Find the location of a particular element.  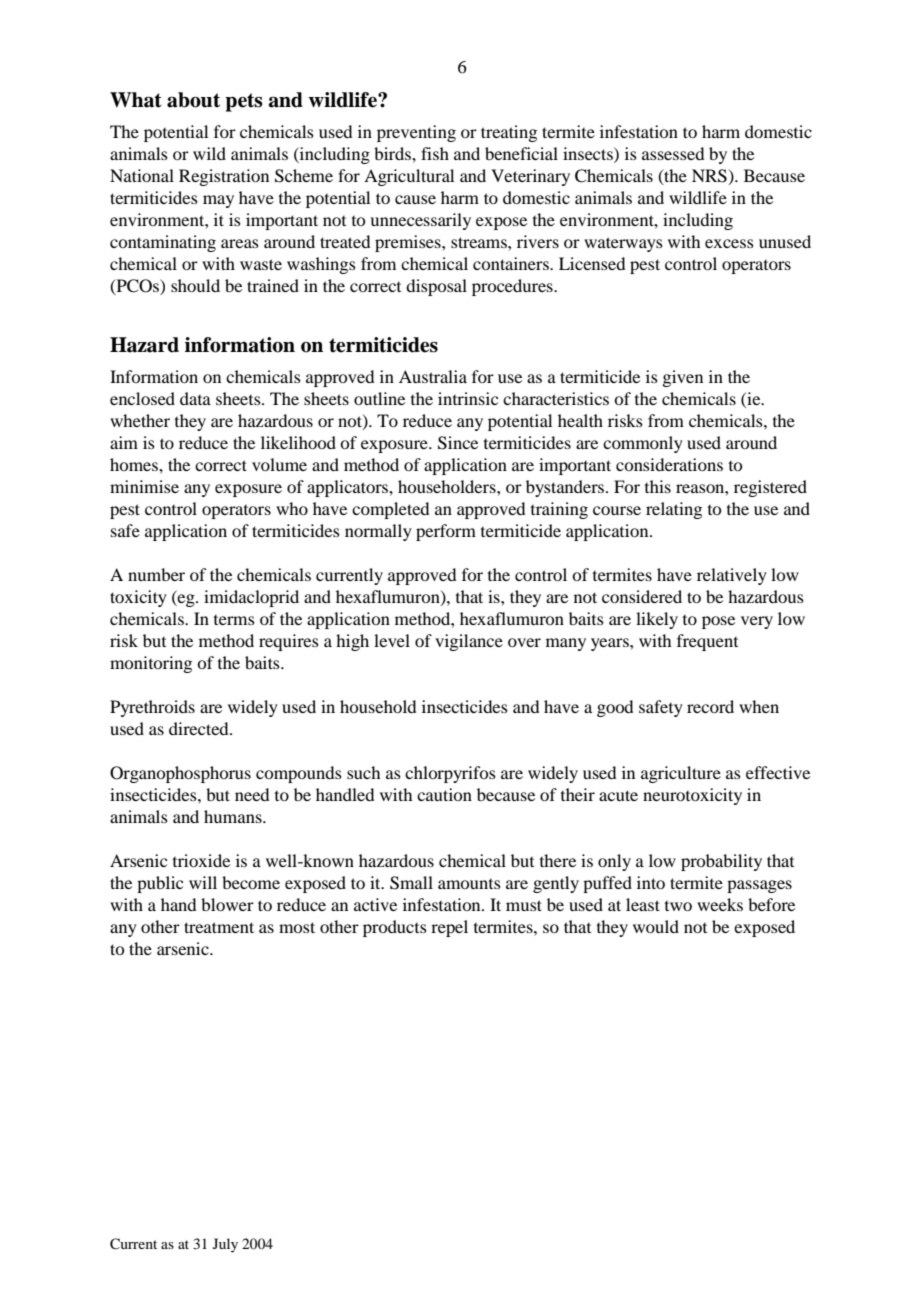

two is located at coordinates (678, 906).
